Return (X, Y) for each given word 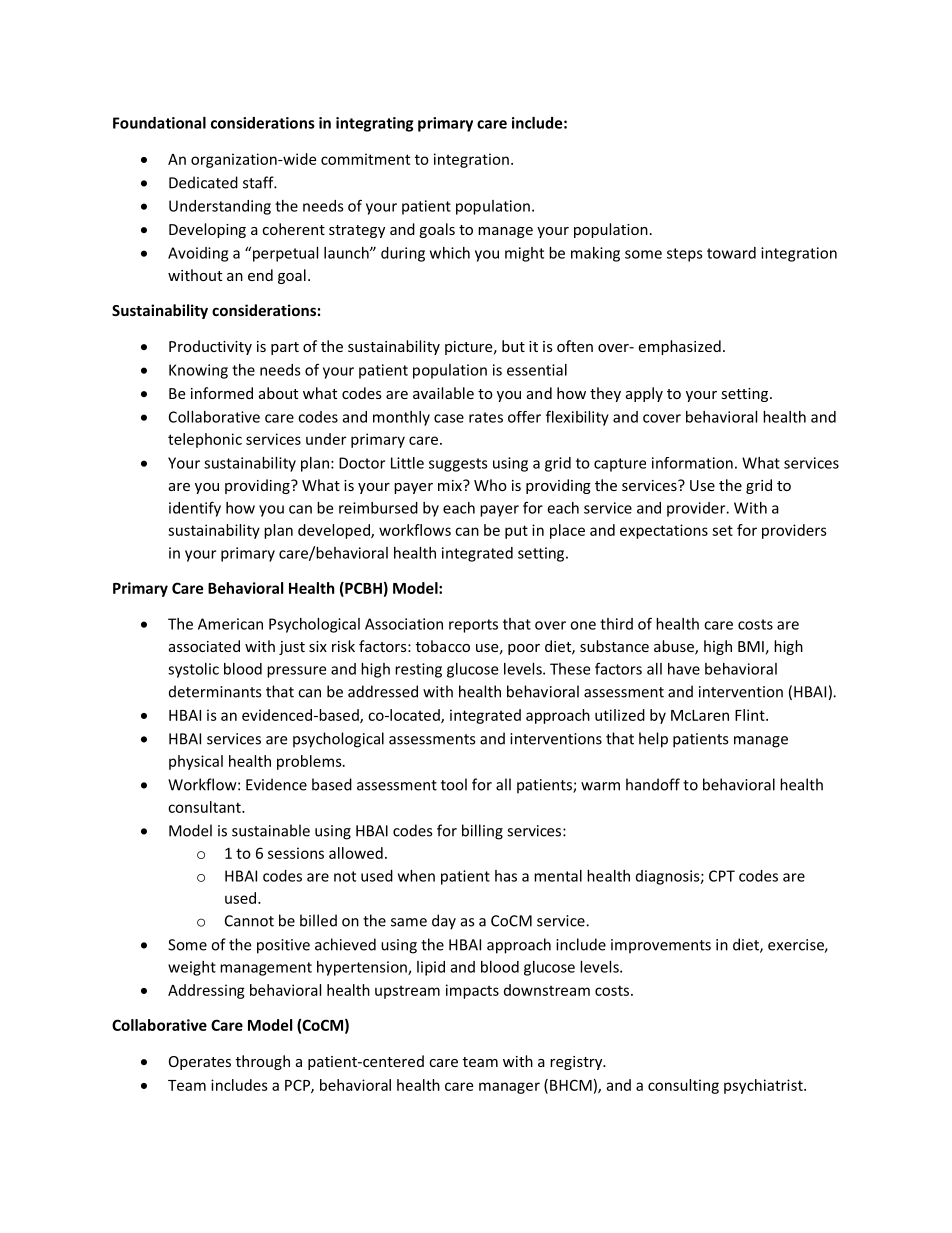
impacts (472, 991)
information (692, 463)
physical (196, 762)
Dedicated (203, 182)
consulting (683, 1086)
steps (685, 255)
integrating (375, 124)
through (263, 1062)
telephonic (205, 440)
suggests (458, 465)
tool (454, 784)
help (653, 740)
